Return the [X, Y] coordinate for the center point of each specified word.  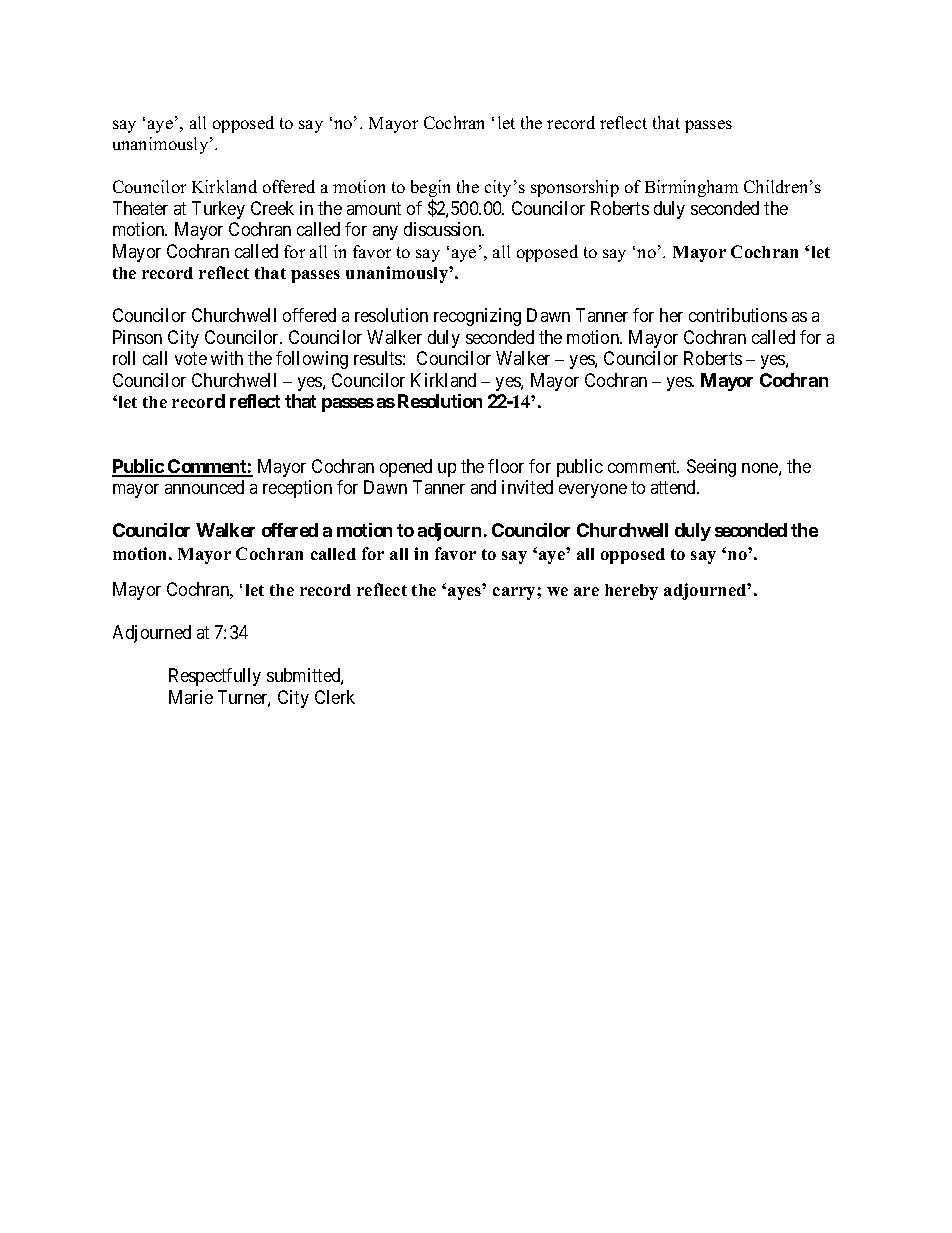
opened [406, 468]
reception [297, 489]
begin [430, 190]
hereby [631, 592]
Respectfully [215, 677]
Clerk [335, 697]
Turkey [218, 210]
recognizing [477, 317]
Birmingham [691, 188]
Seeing [711, 468]
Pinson [137, 337]
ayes [466, 592]
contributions [738, 315]
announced [204, 487]
